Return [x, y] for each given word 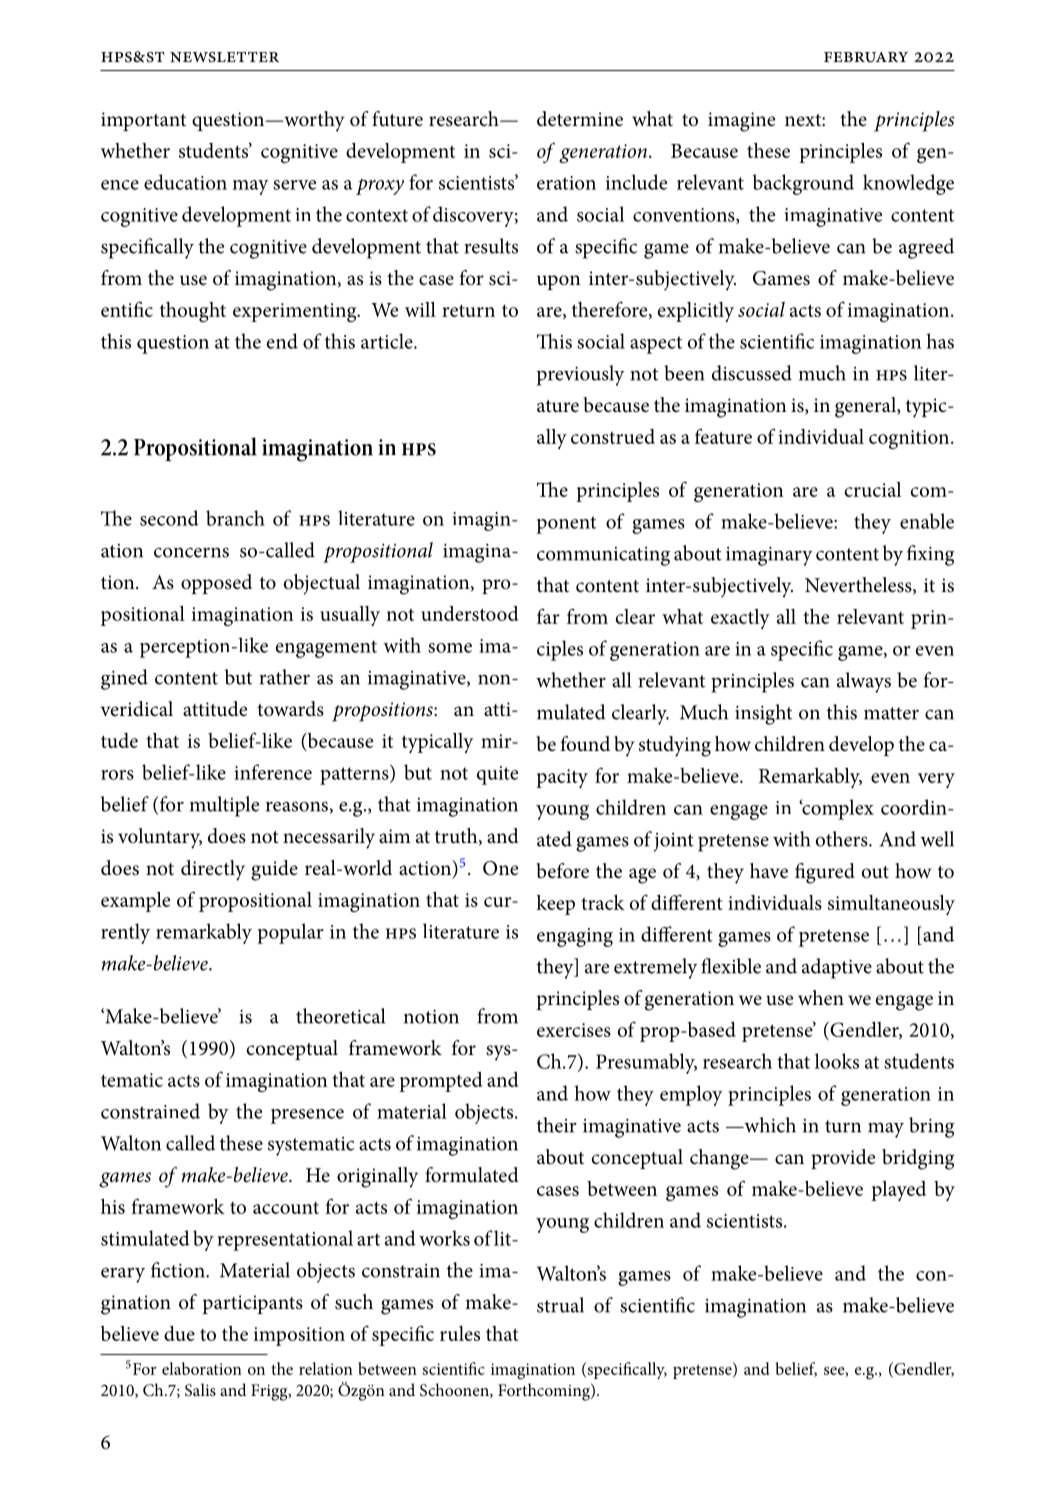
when [821, 998]
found [585, 744]
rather [284, 677]
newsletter [224, 57]
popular [290, 933]
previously [581, 375]
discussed [752, 373]
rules [460, 1333]
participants [252, 1304]
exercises [574, 1030]
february [866, 57]
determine [580, 119]
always [864, 682]
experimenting [296, 312]
